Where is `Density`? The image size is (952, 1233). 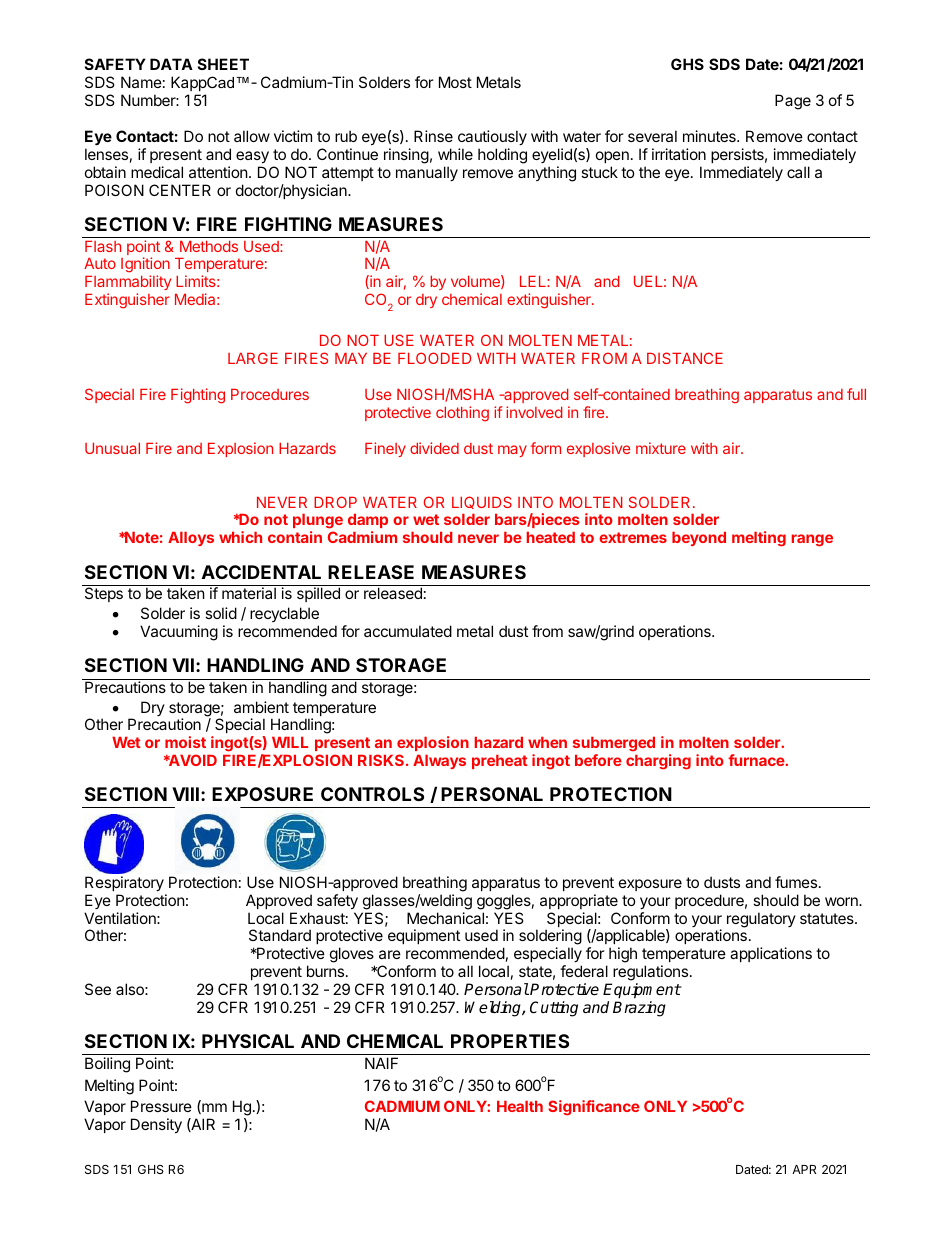 Density is located at coordinates (156, 1125).
